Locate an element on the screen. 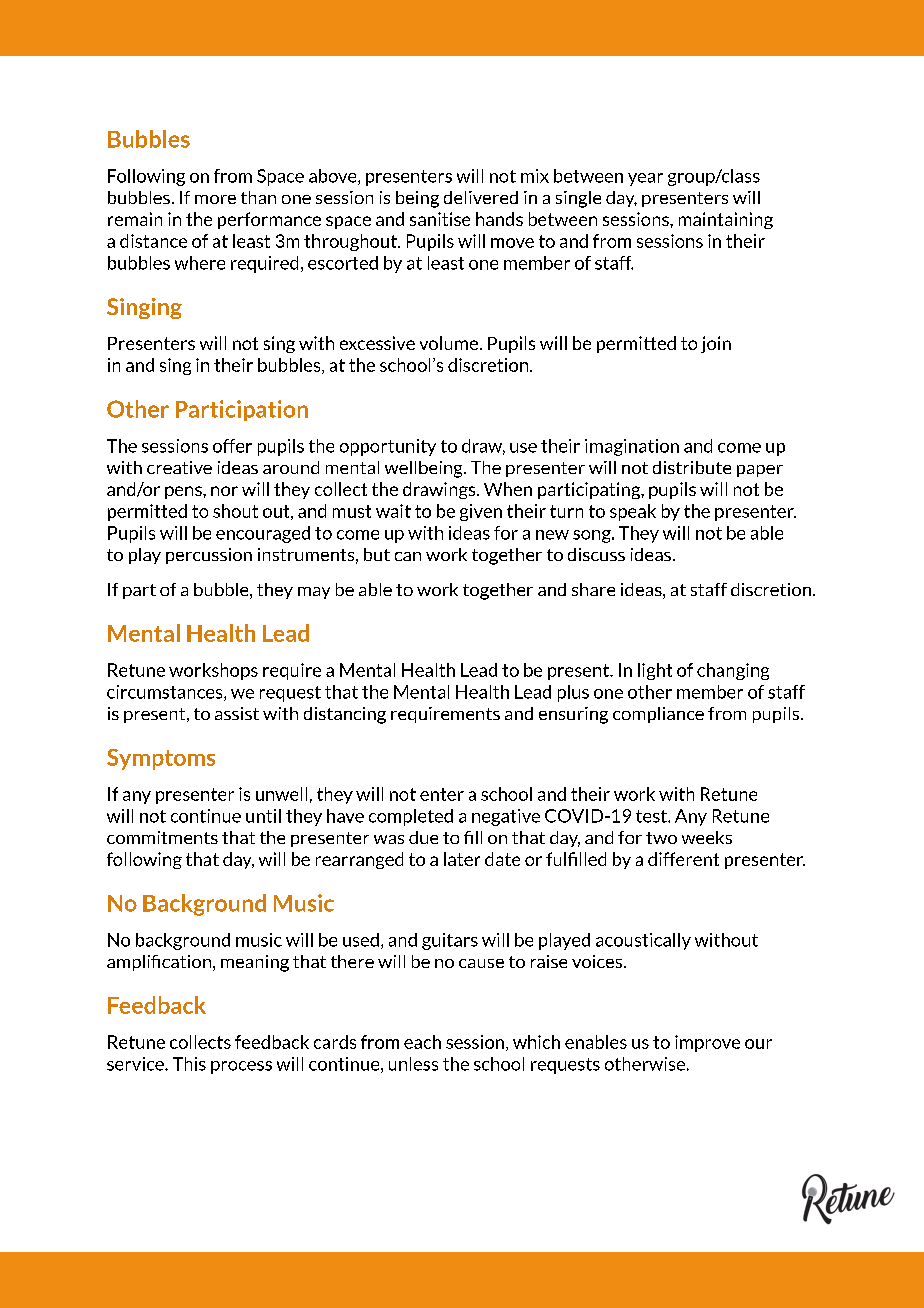  maintaining is located at coordinates (726, 220).
